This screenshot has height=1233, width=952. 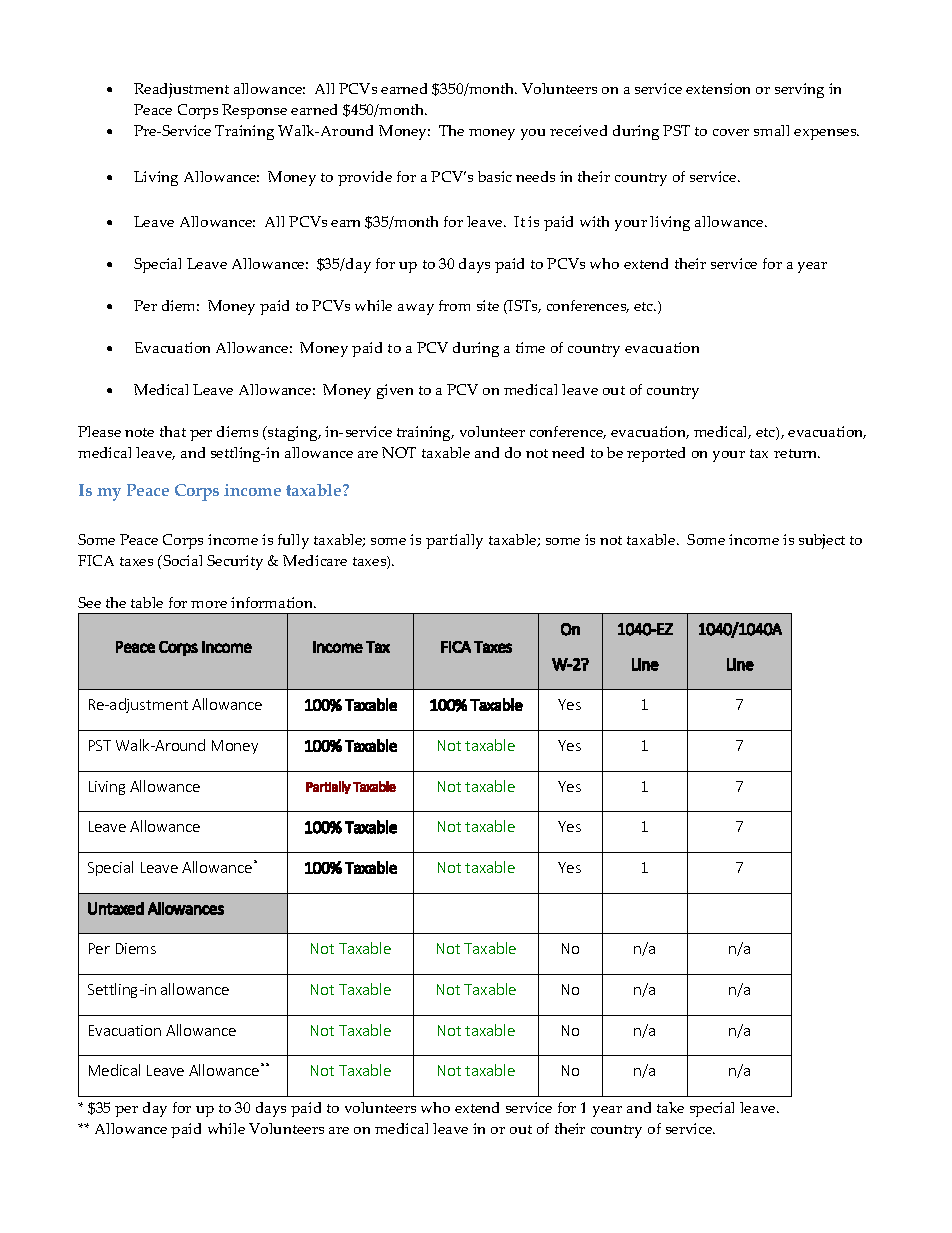 I want to click on cover, so click(x=731, y=132).
